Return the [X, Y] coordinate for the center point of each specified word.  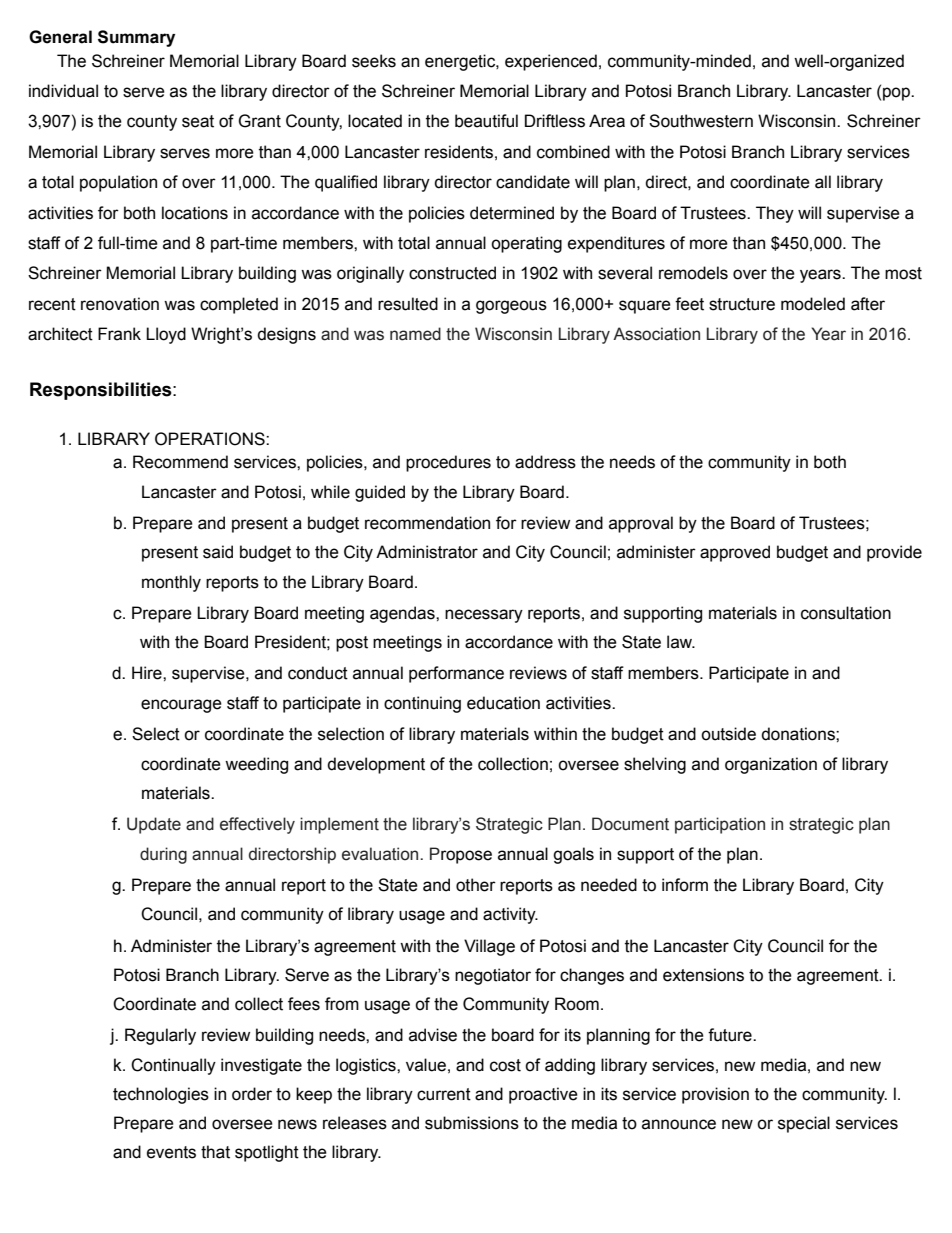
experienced [551, 62]
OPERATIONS [211, 439]
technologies [161, 1095]
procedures [448, 463]
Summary [136, 38]
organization [771, 765]
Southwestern [701, 121]
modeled [813, 304]
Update [154, 825]
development [376, 765]
